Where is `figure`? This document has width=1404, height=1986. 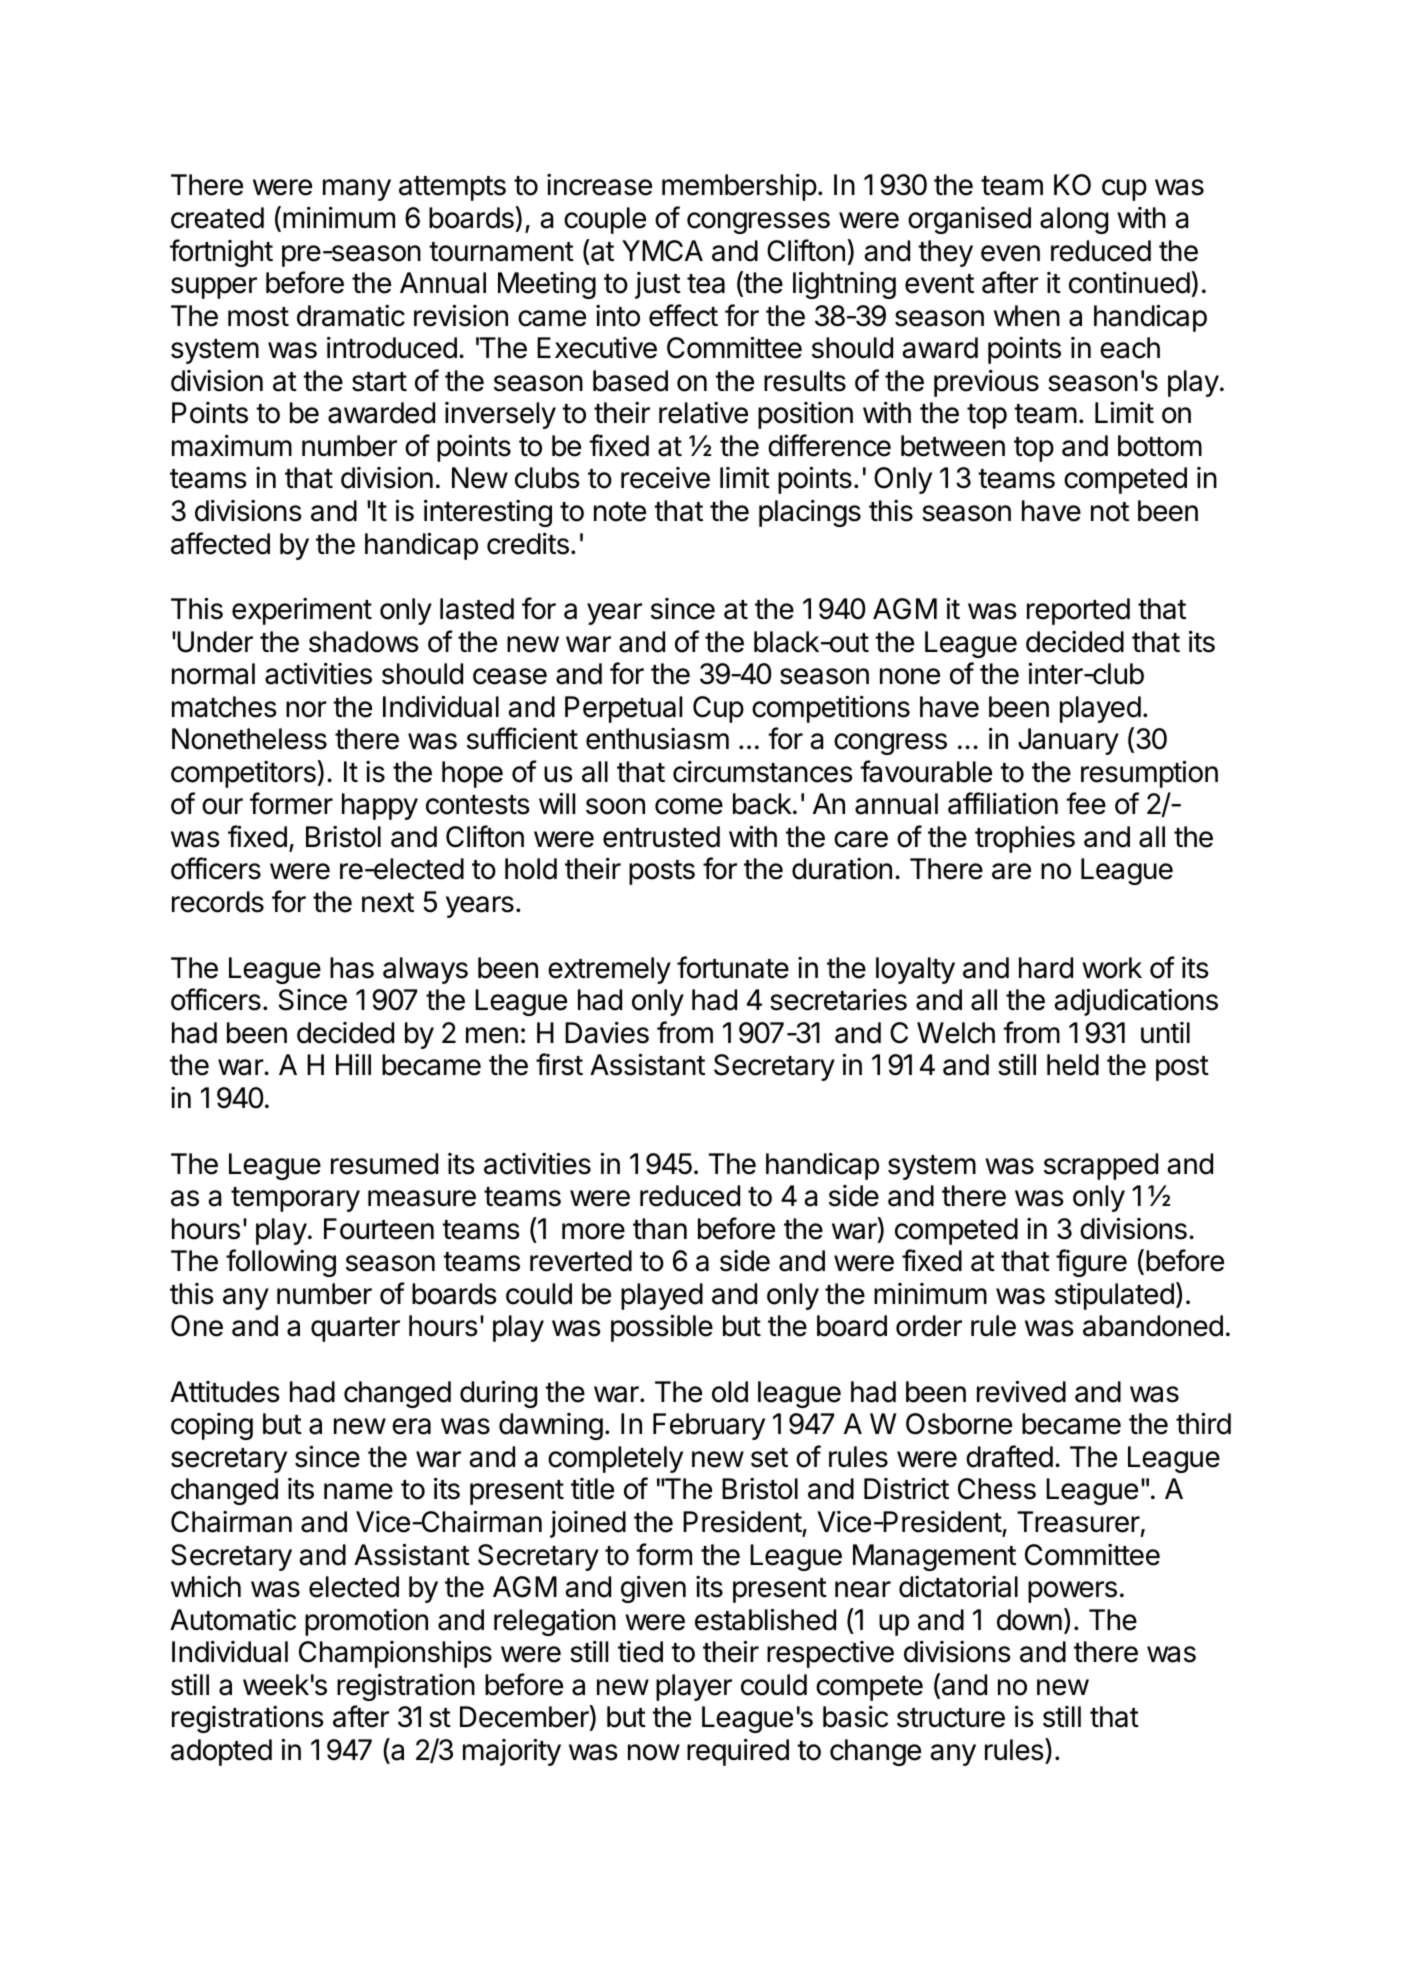
figure is located at coordinates (1091, 1263).
